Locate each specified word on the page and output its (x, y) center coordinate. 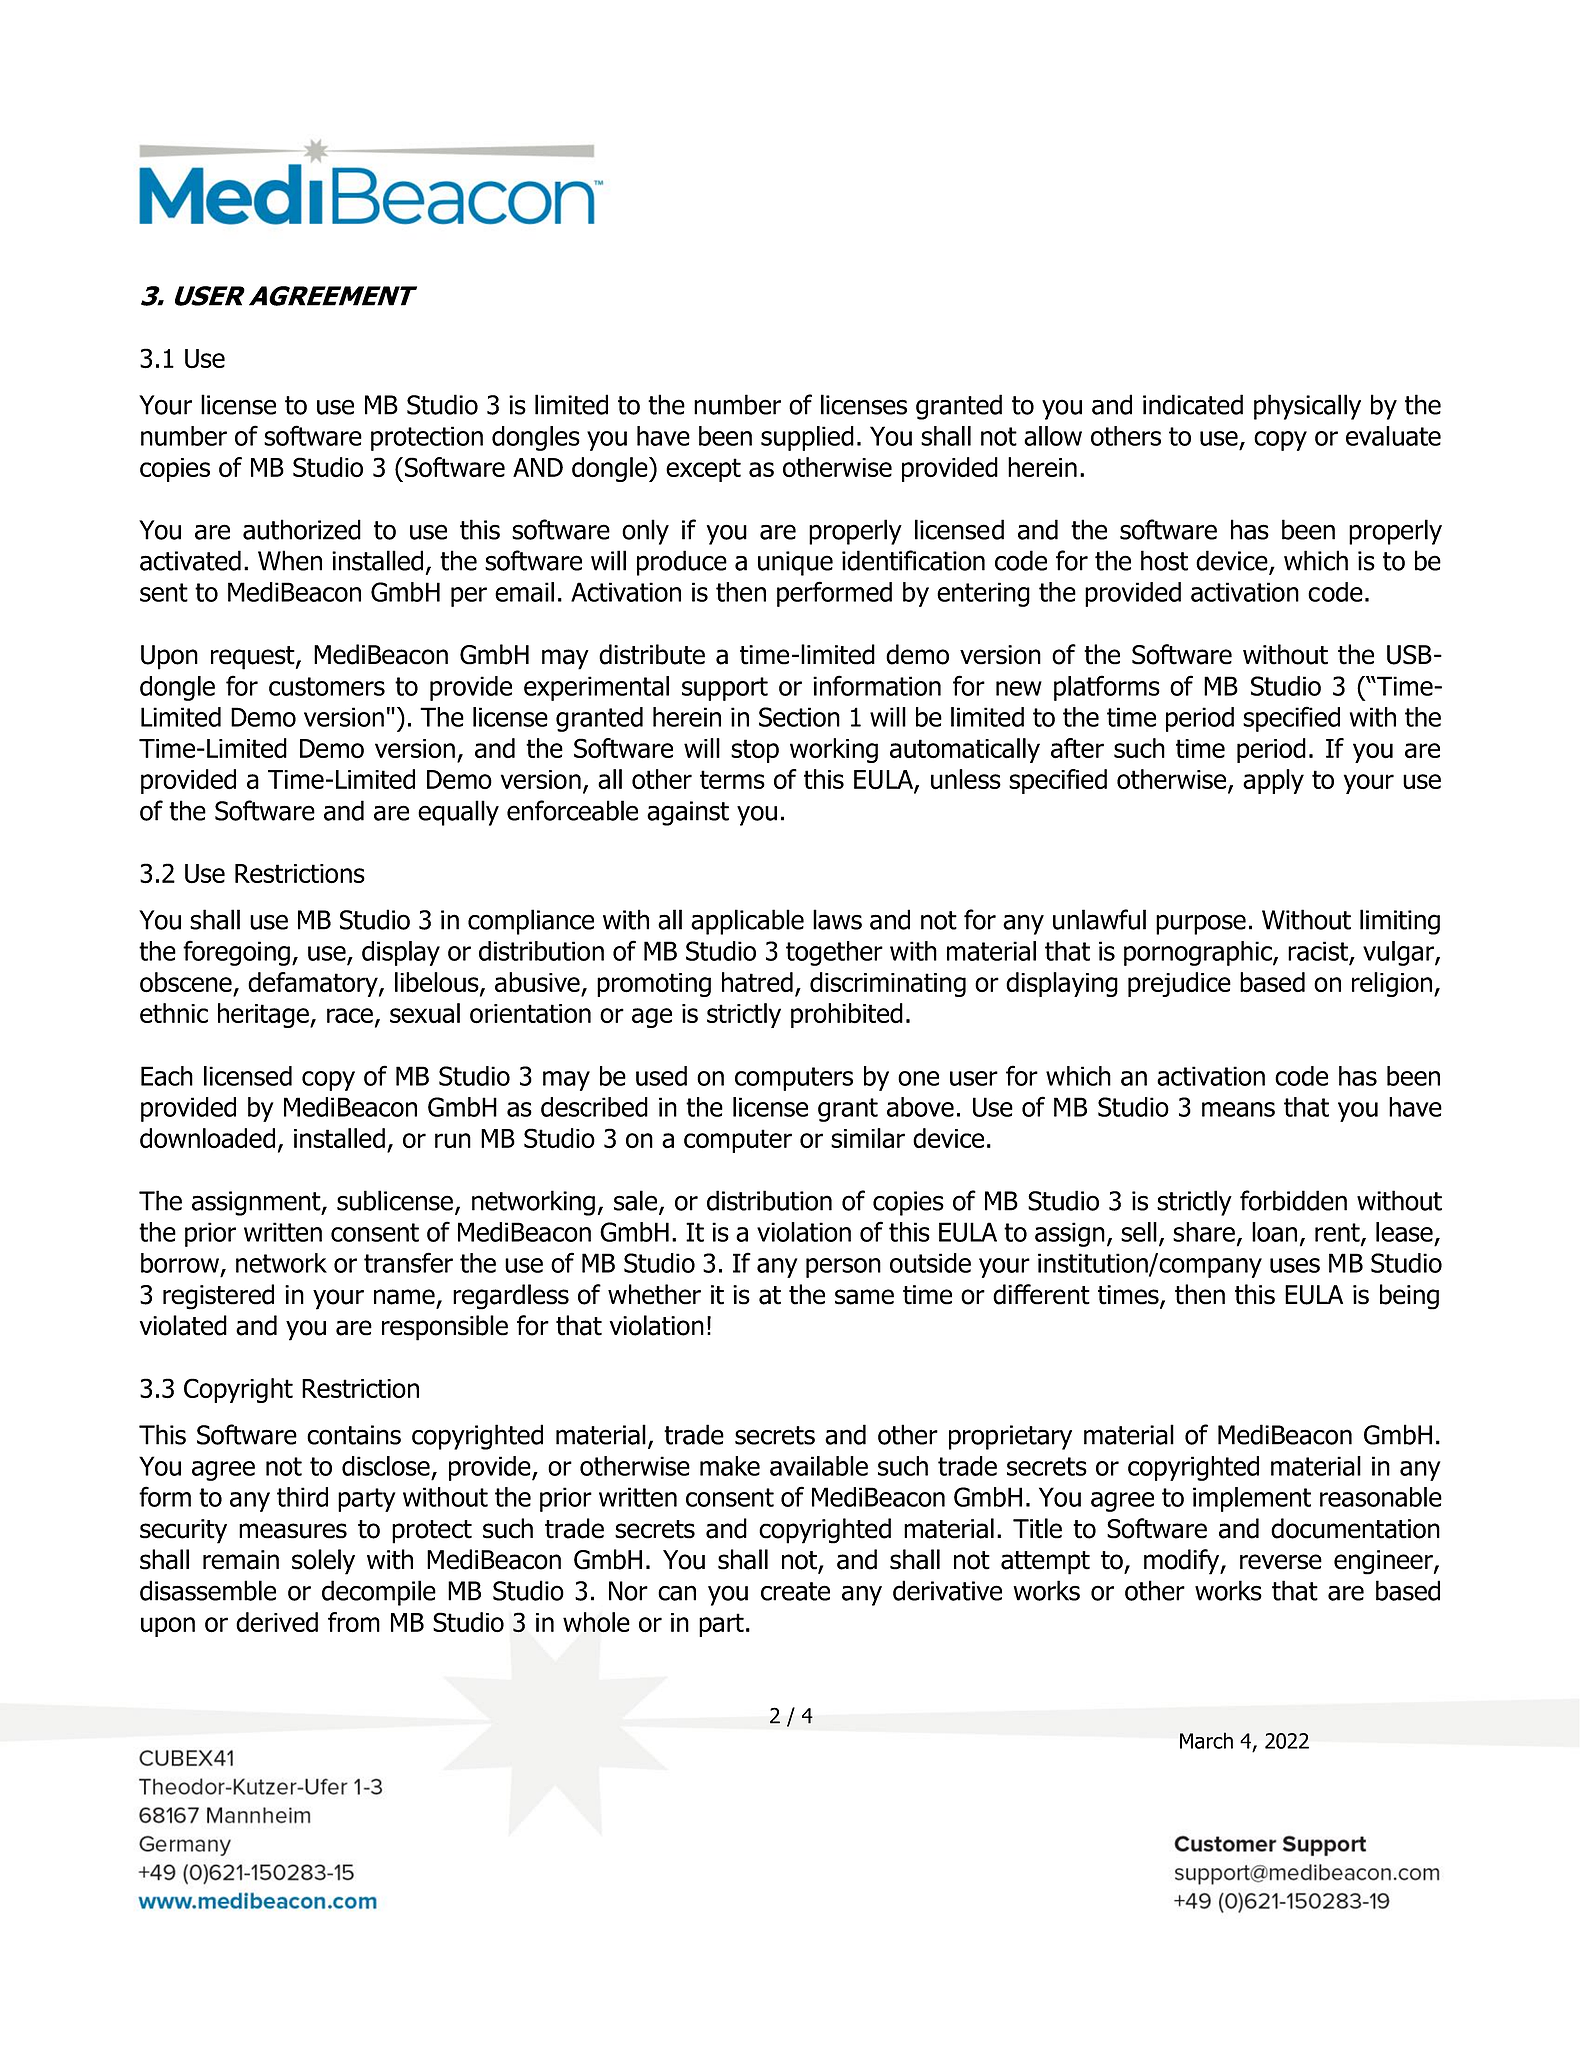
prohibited (847, 1015)
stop (755, 751)
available (819, 1466)
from (354, 1622)
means (1238, 1109)
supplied (807, 438)
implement (1252, 1499)
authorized (302, 529)
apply (1273, 781)
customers (327, 686)
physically (1307, 407)
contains (354, 1435)
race (351, 1017)
